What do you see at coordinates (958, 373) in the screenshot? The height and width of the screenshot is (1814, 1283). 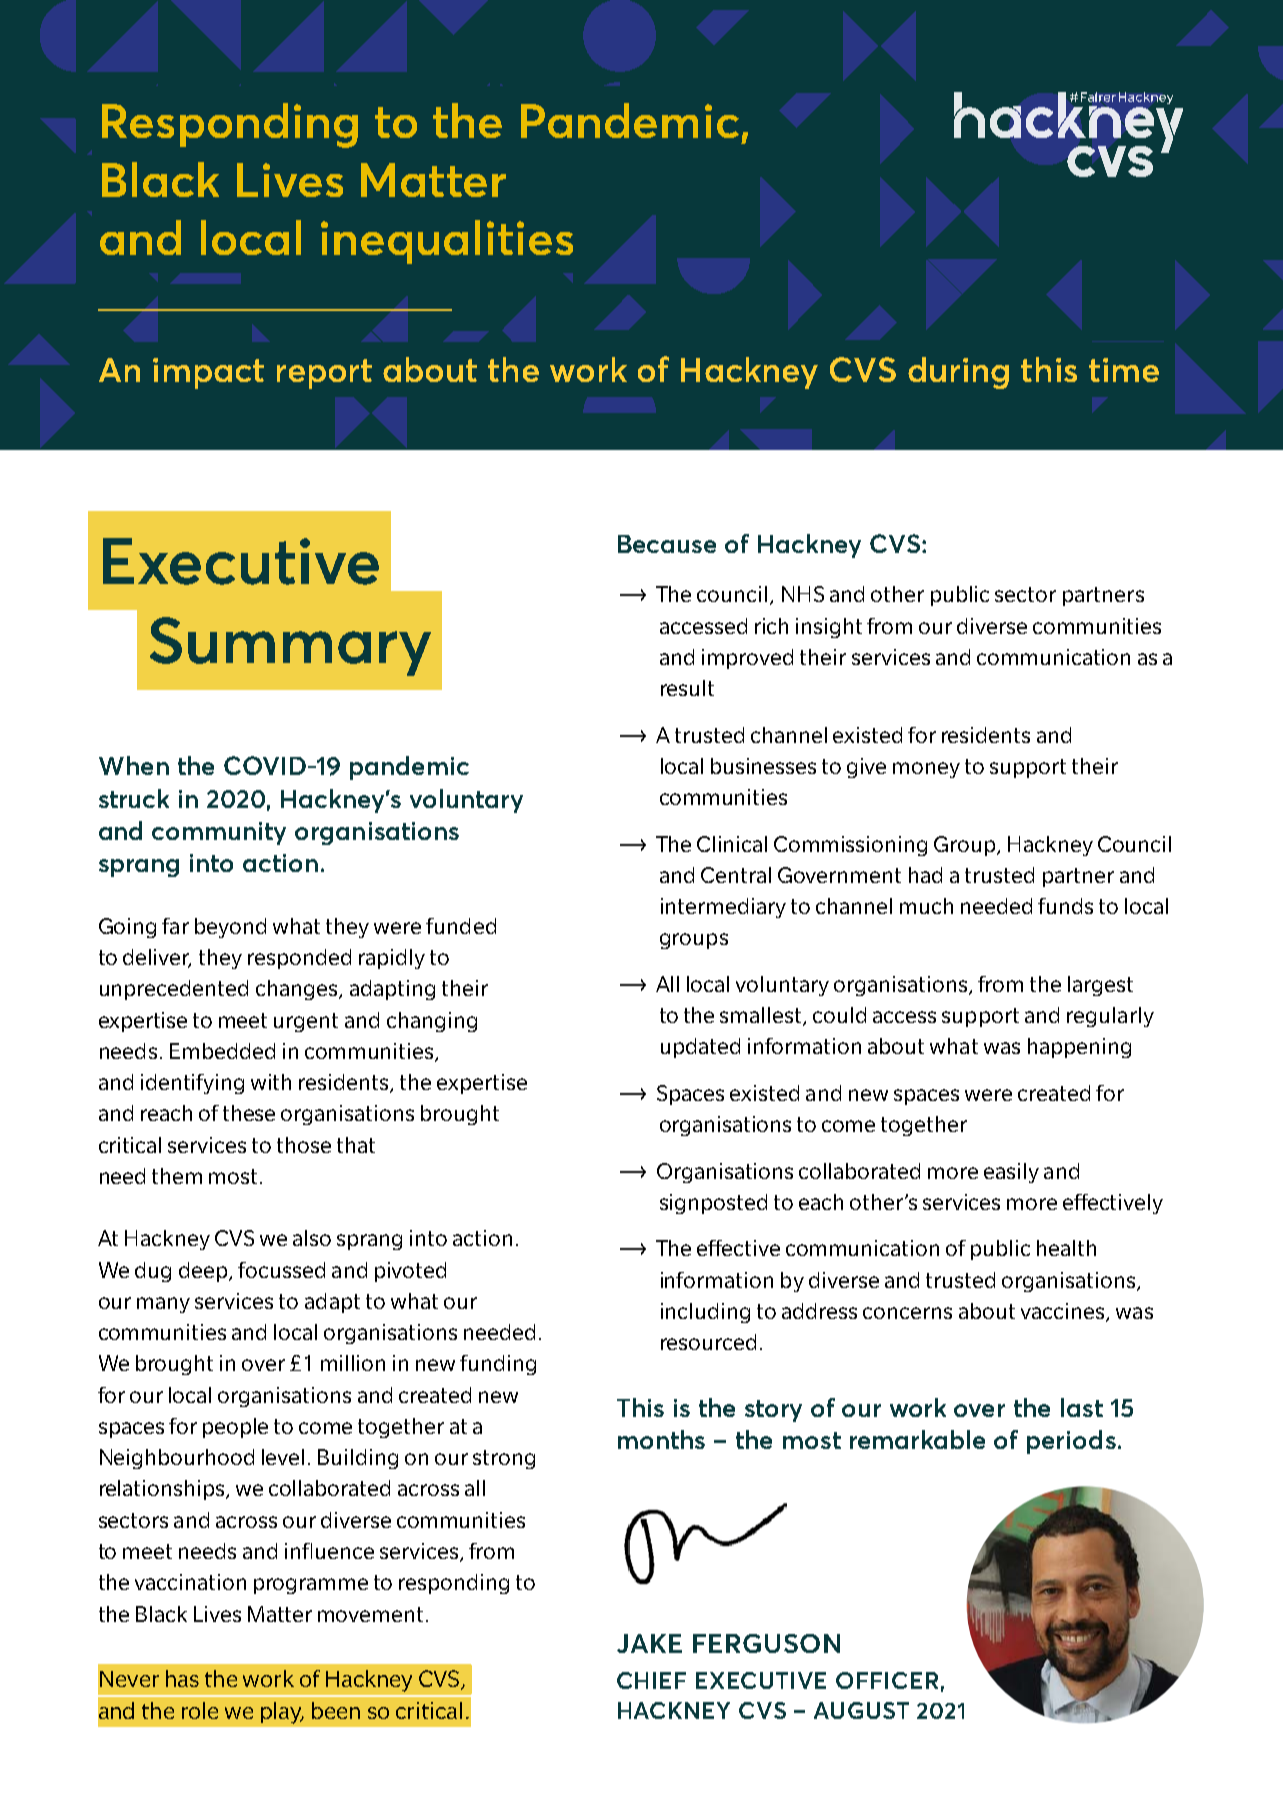 I see `during` at bounding box center [958, 373].
